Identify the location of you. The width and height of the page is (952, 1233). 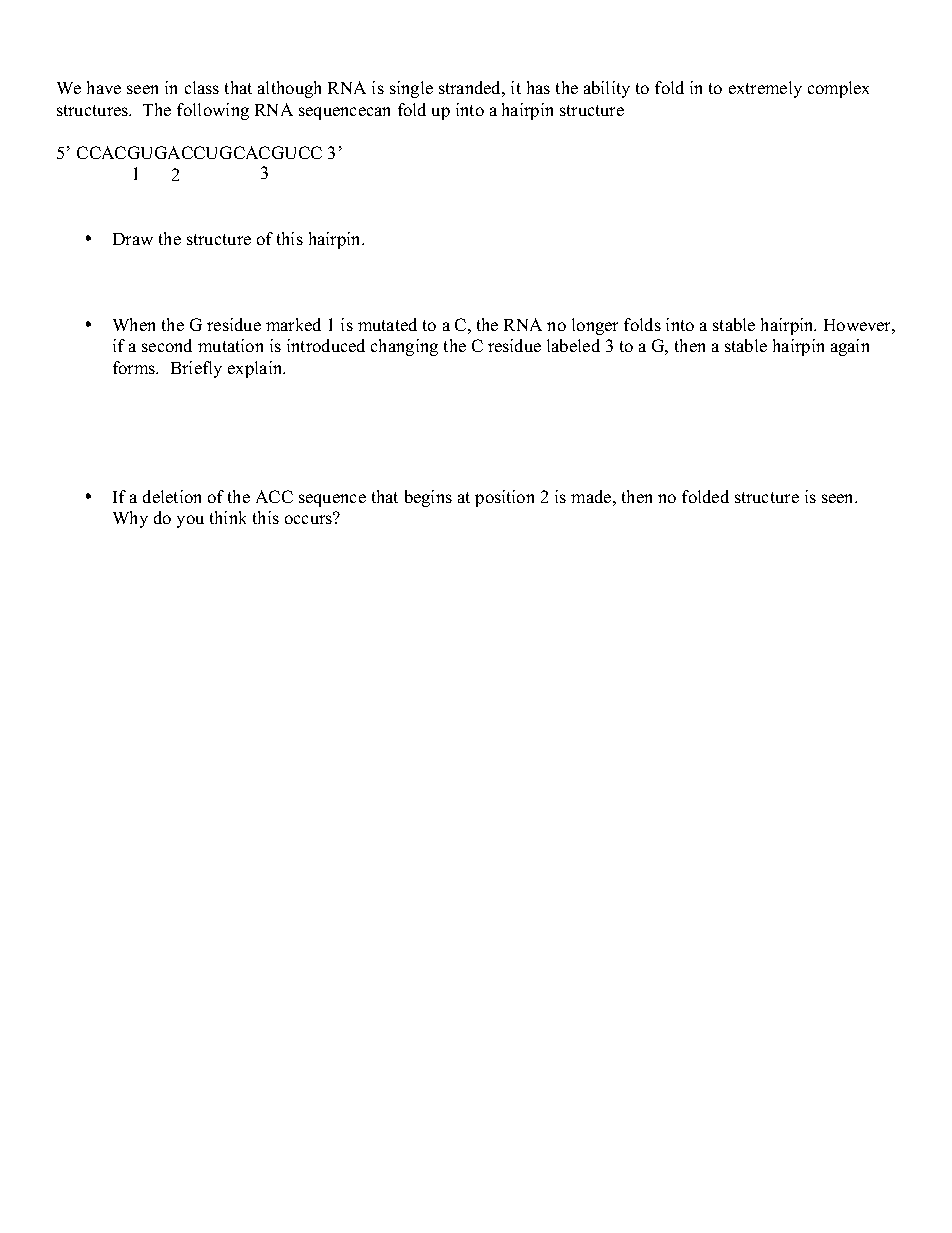
(190, 521).
